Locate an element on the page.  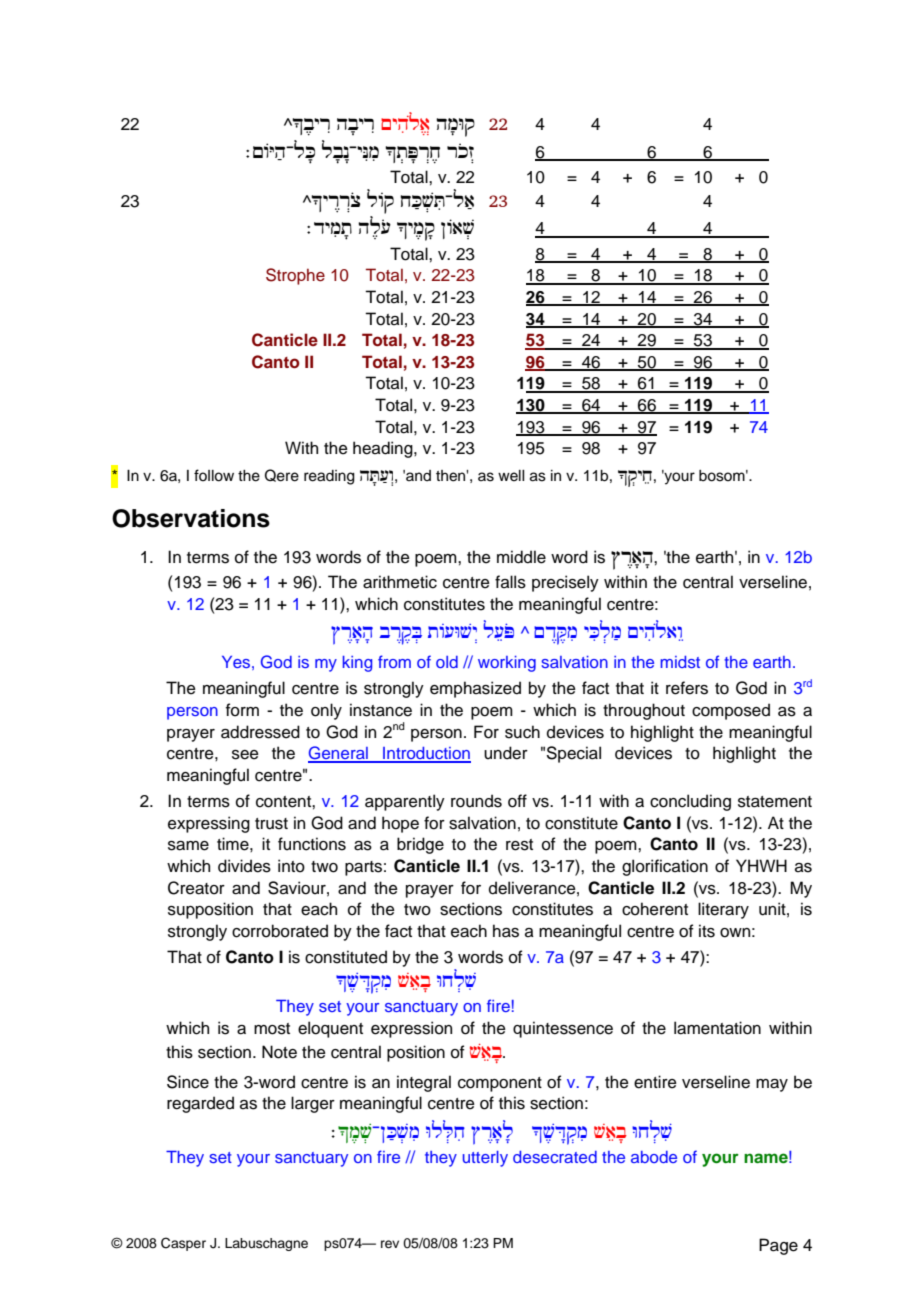
Casper is located at coordinates (183, 1244).
